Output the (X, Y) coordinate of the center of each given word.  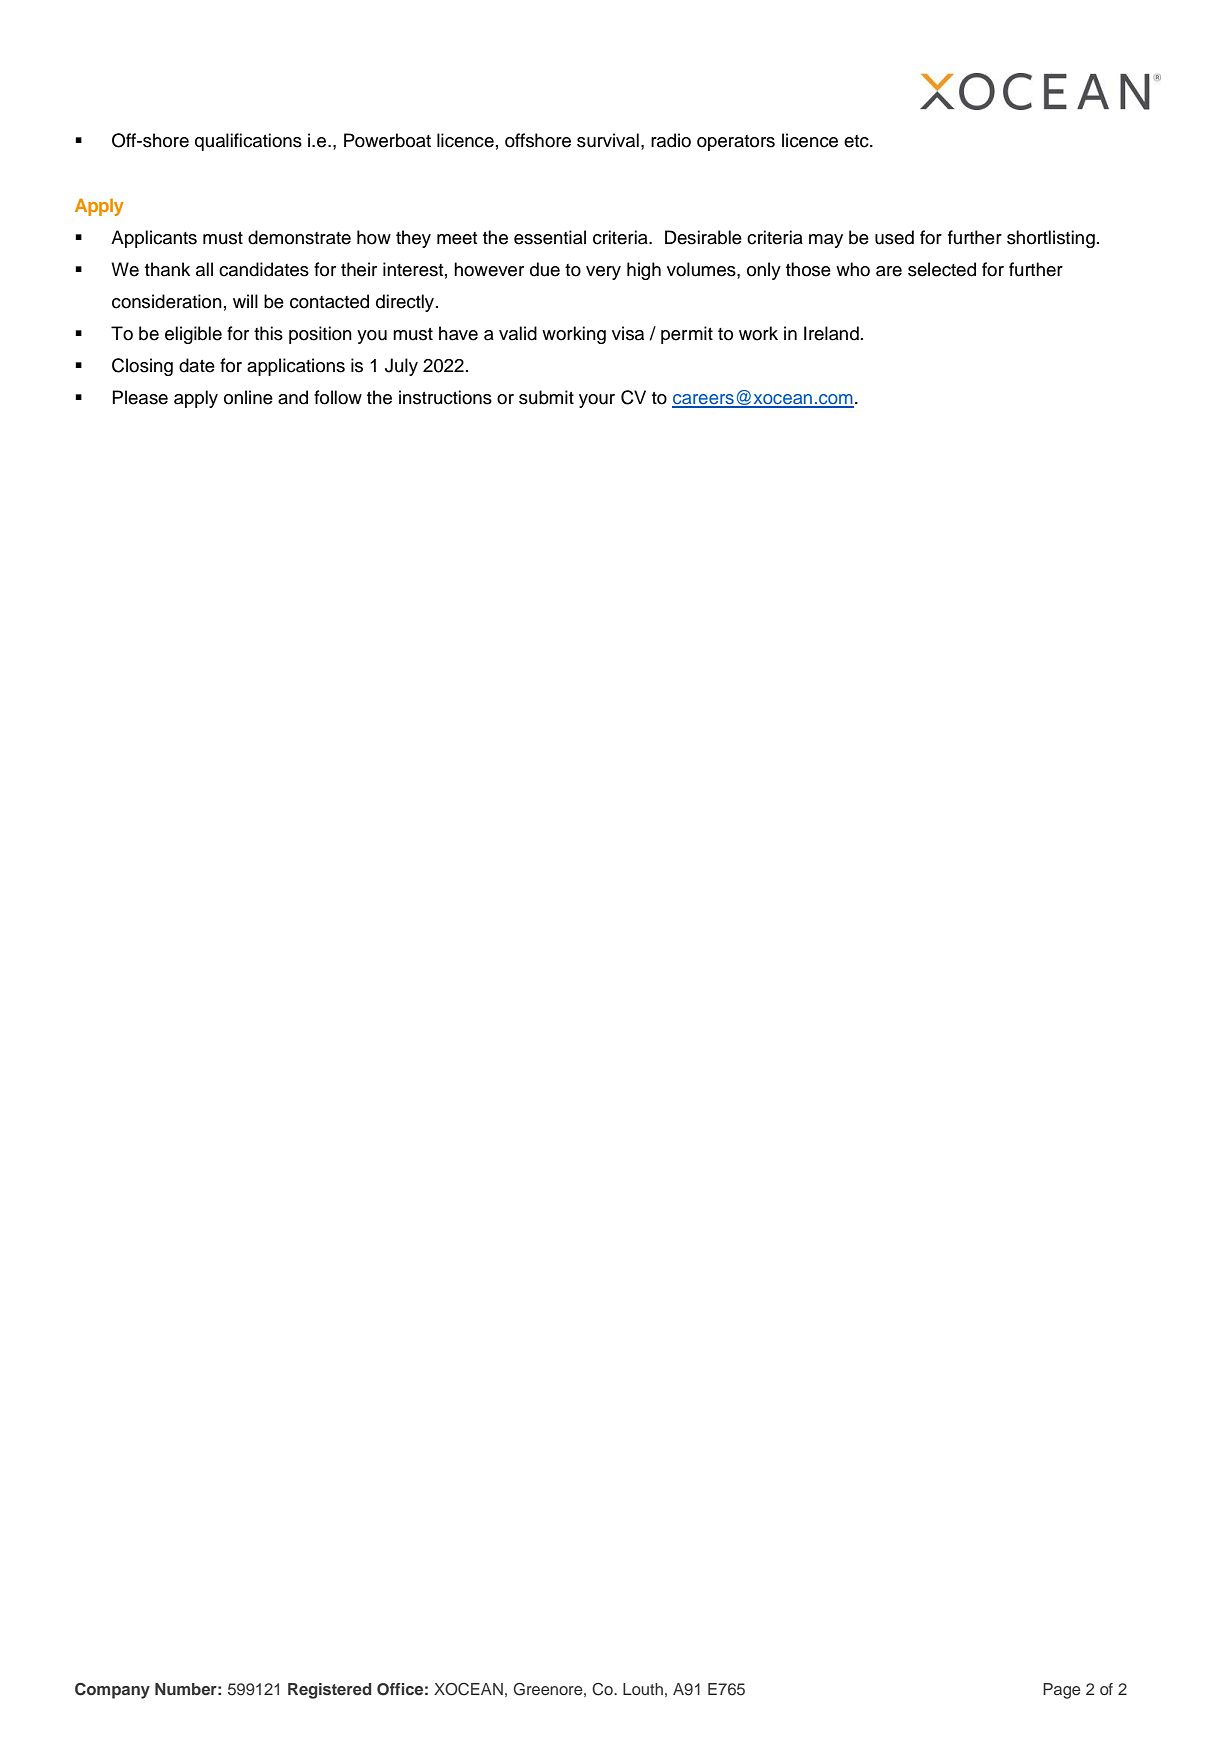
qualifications (248, 142)
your (597, 401)
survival (608, 140)
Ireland (831, 333)
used (894, 237)
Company (112, 1691)
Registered (329, 1691)
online (248, 397)
